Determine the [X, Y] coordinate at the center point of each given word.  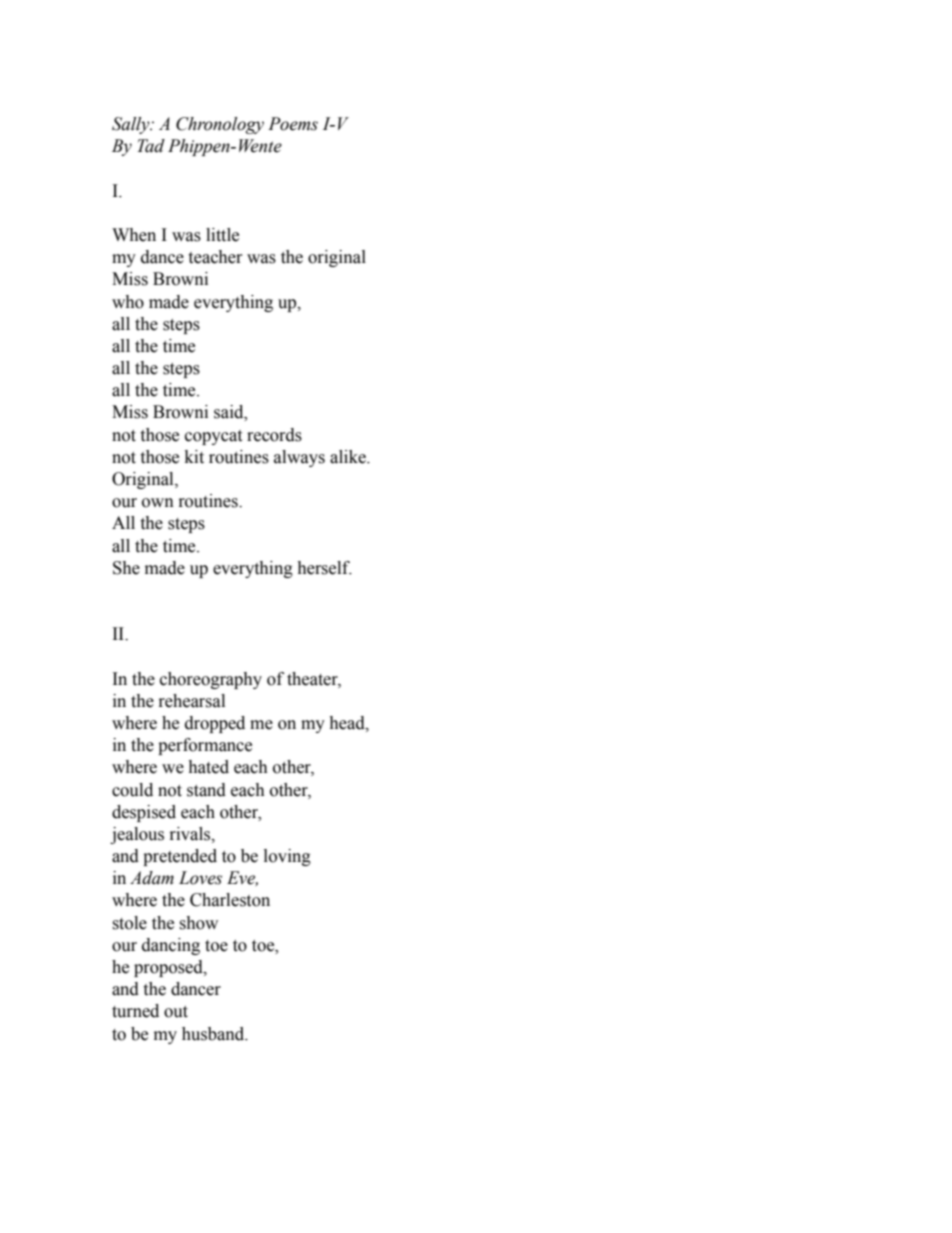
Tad [151, 146]
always [299, 458]
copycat [213, 437]
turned [135, 1011]
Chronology [220, 125]
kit [194, 457]
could [132, 790]
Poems [293, 124]
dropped [215, 724]
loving [287, 857]
